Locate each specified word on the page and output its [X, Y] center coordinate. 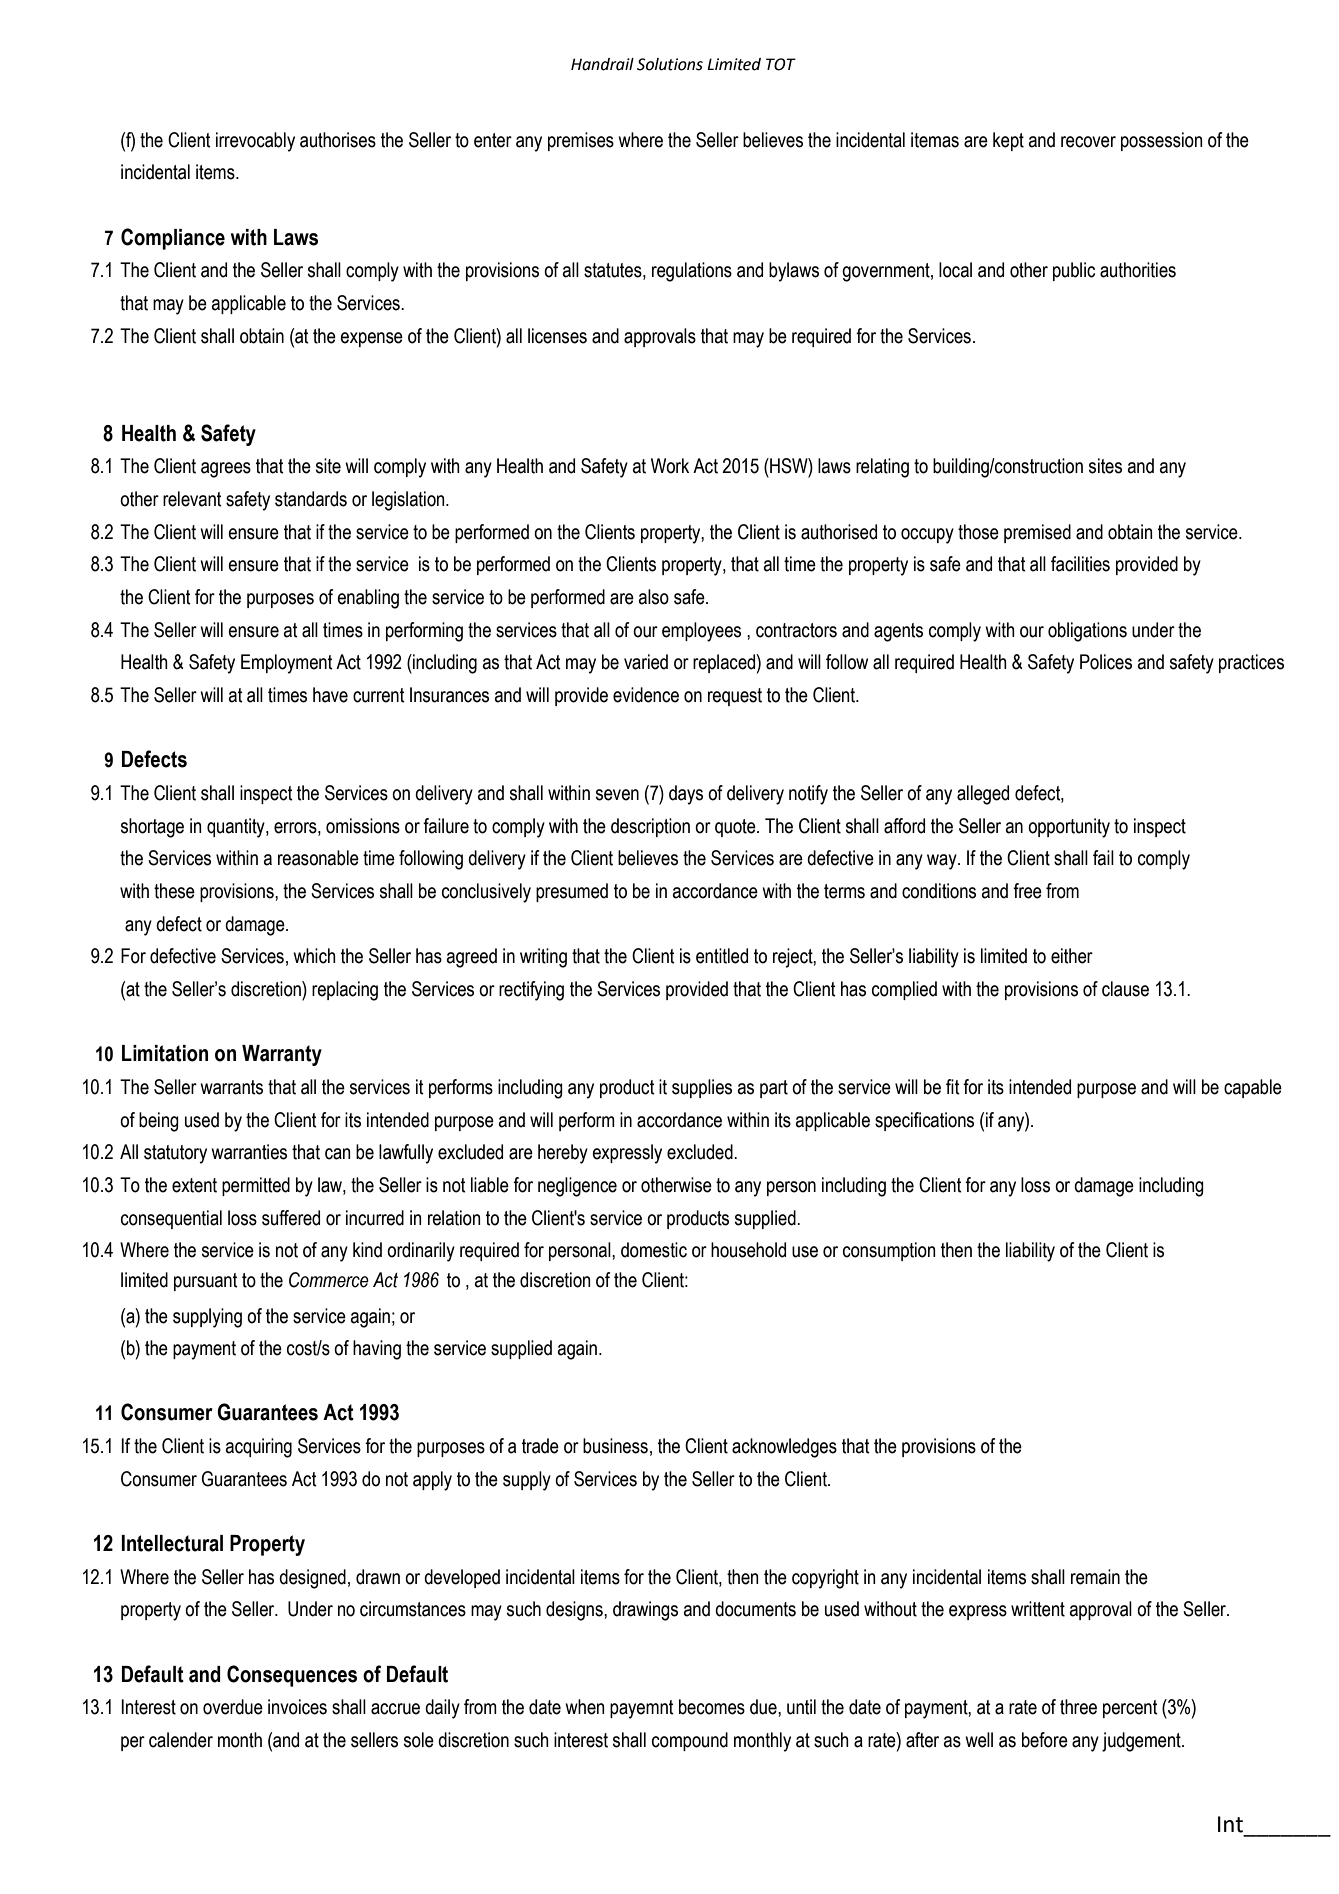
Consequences [292, 1676]
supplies [702, 1088]
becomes [712, 1707]
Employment [287, 664]
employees [701, 632]
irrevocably [255, 142]
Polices [1106, 662]
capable [1253, 1088]
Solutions [670, 64]
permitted [256, 1186]
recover [1088, 142]
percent [1130, 1709]
